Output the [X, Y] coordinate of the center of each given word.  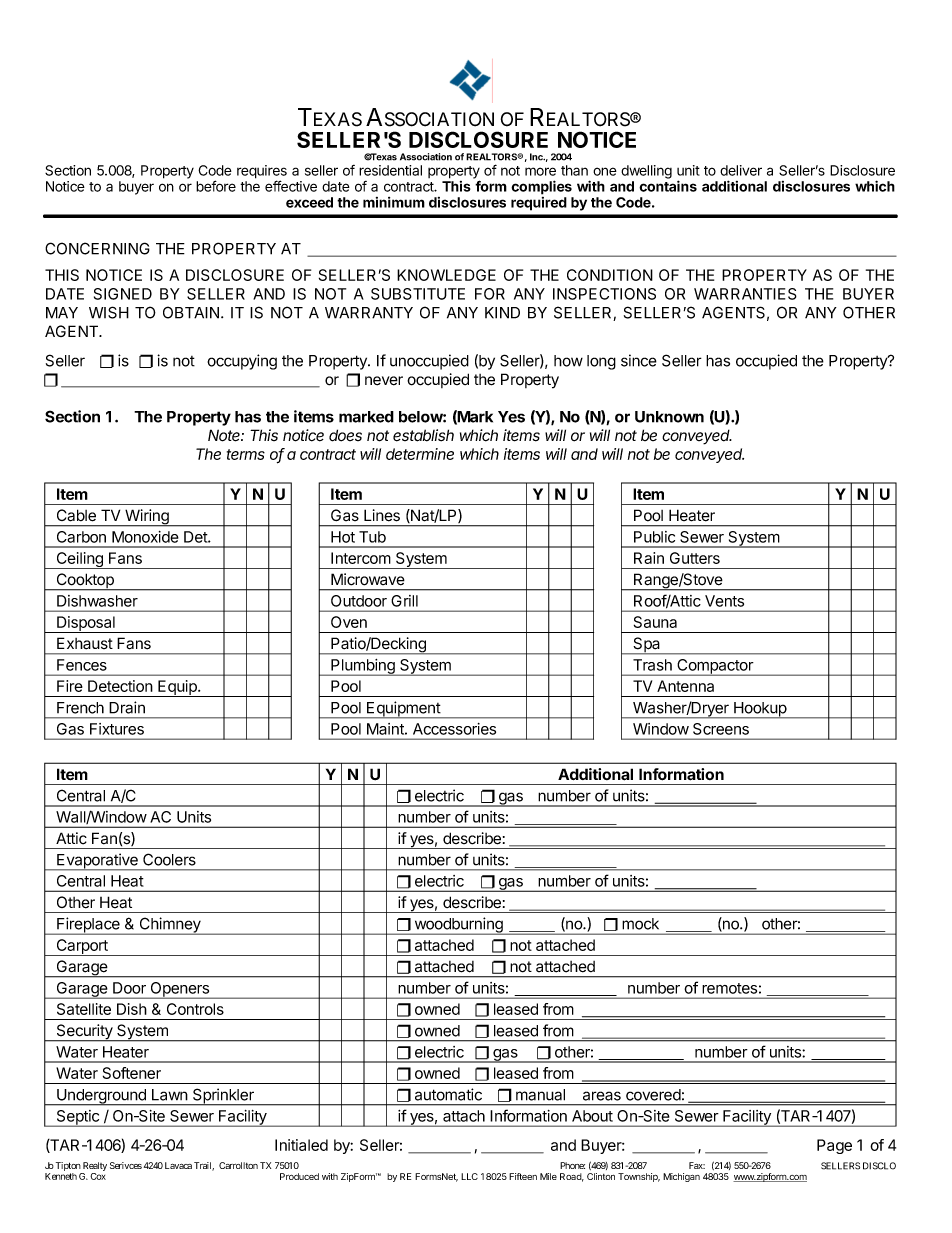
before [216, 186]
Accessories [454, 729]
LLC [469, 1176]
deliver [741, 170]
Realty [94, 1168]
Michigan [681, 1177]
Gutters [695, 558]
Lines [382, 515]
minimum [394, 202]
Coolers [169, 859]
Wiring [147, 518]
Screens [721, 729]
